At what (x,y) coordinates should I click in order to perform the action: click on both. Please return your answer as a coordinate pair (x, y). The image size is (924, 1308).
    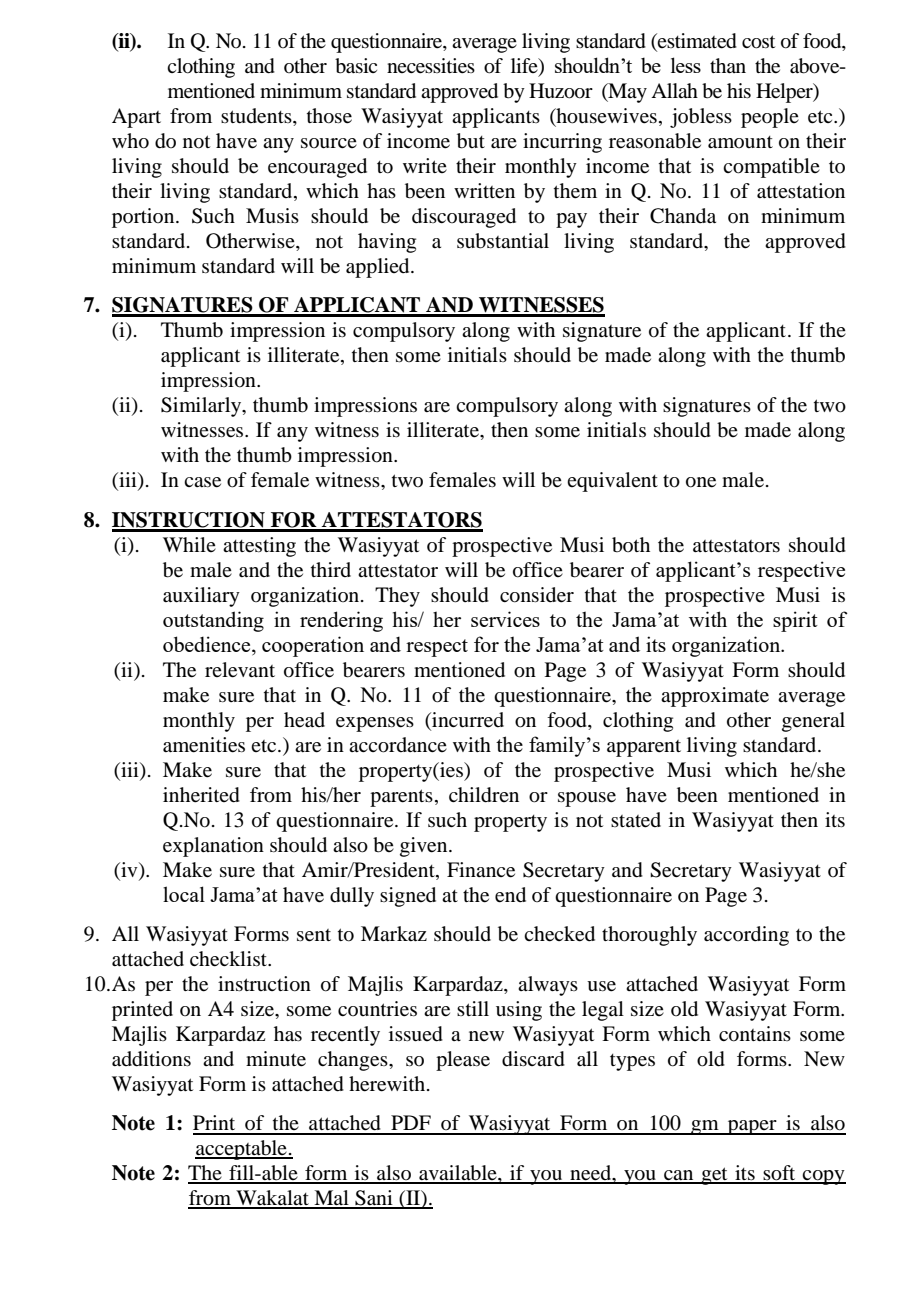
    Looking at the image, I should click on (631, 545).
